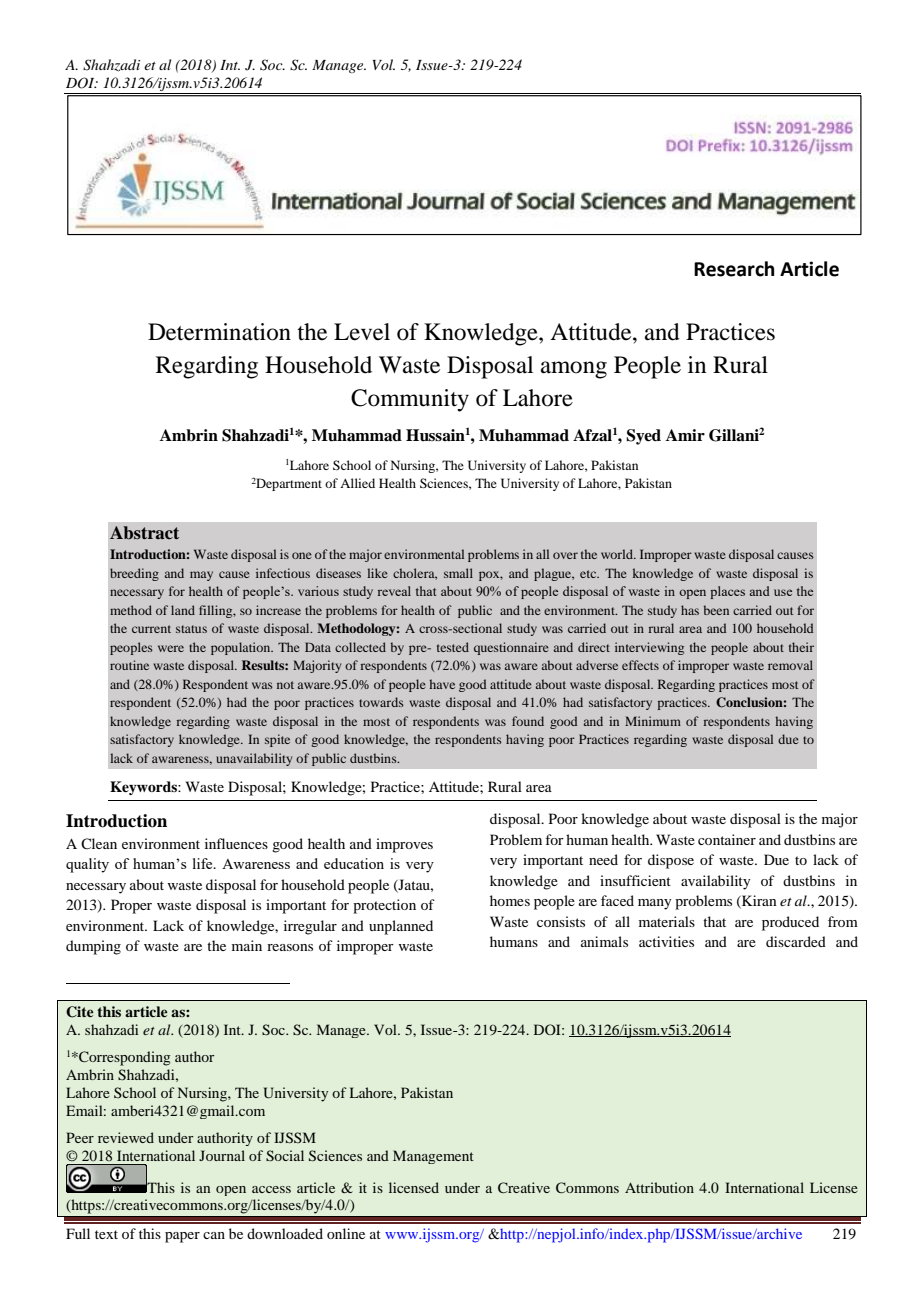 This document has width=924, height=1308. I want to click on produced, so click(790, 923).
